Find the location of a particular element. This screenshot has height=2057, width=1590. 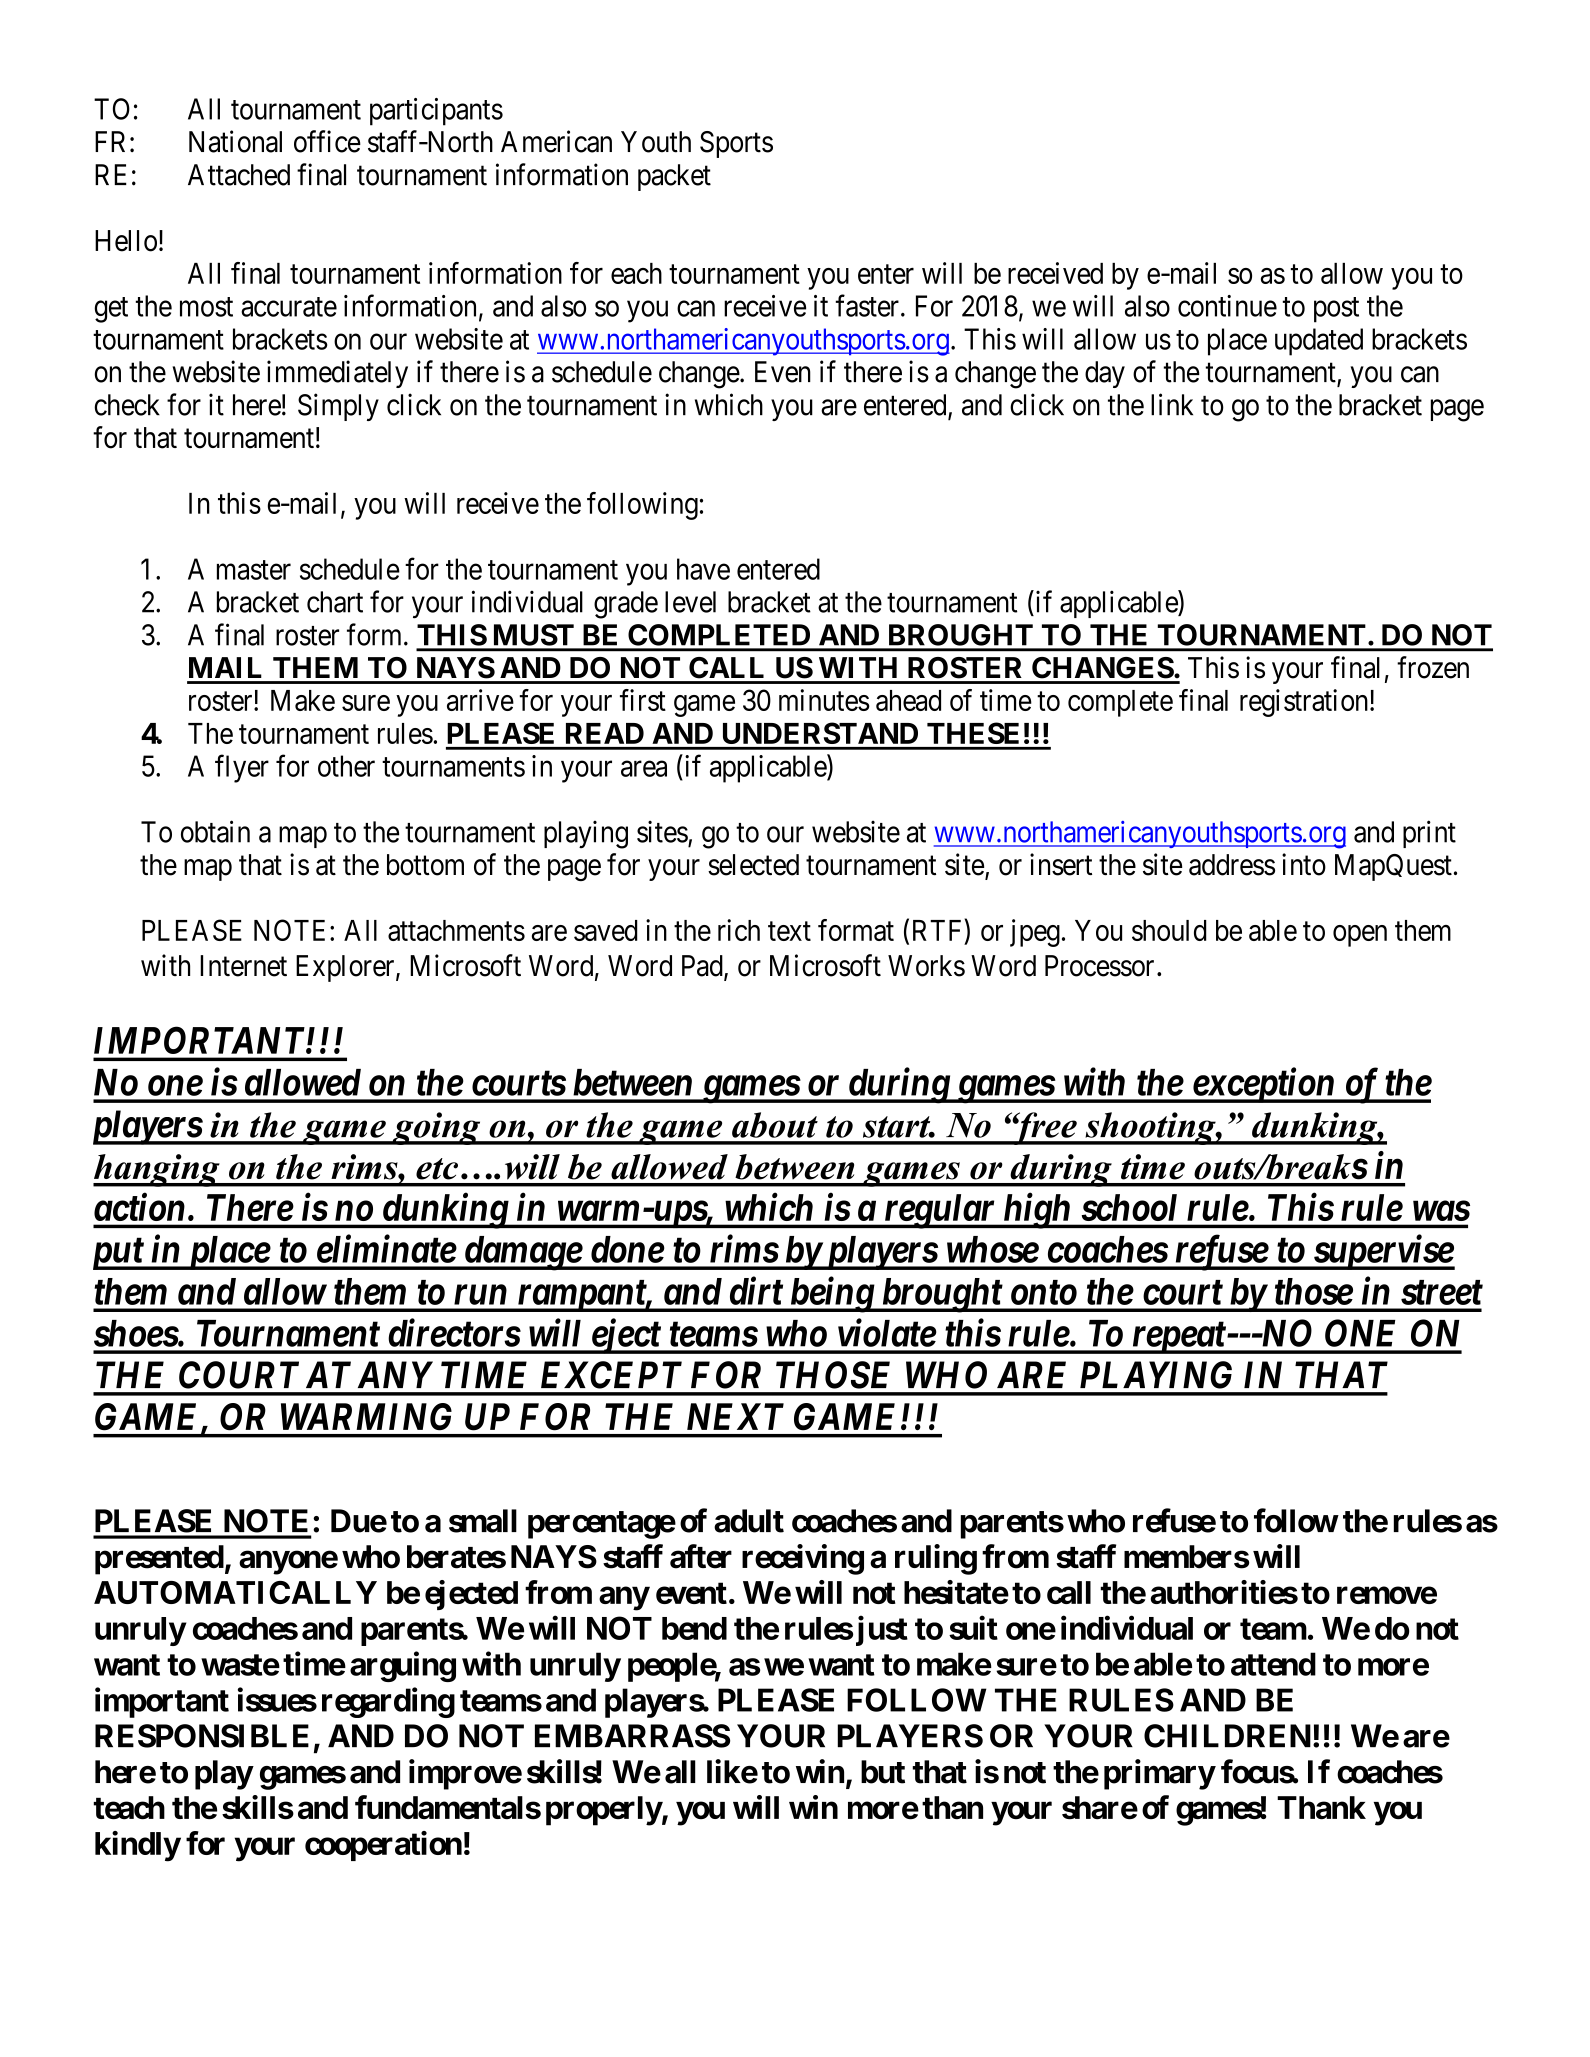

packet is located at coordinates (674, 177).
